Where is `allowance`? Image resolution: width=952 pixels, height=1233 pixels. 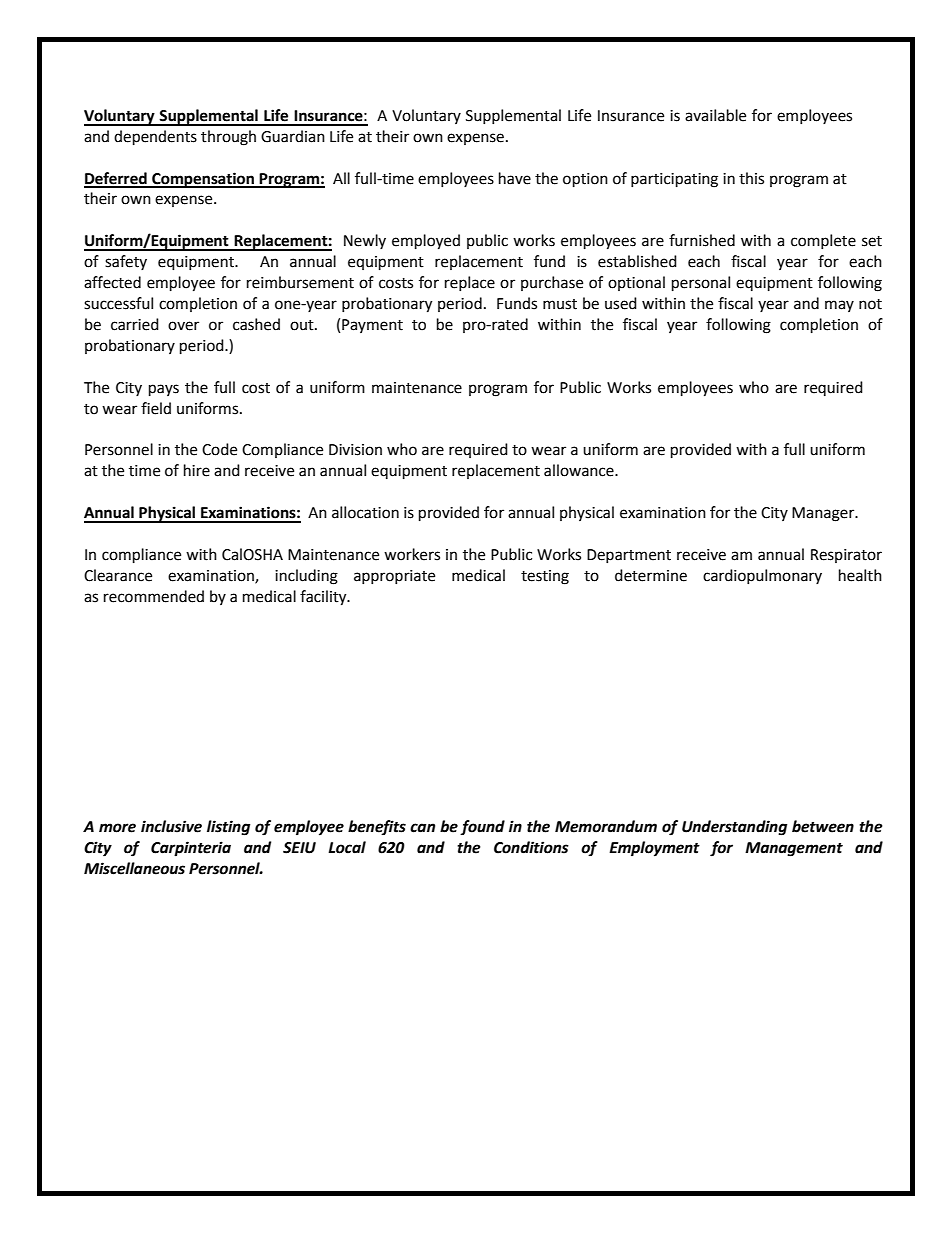 allowance is located at coordinates (580, 470).
